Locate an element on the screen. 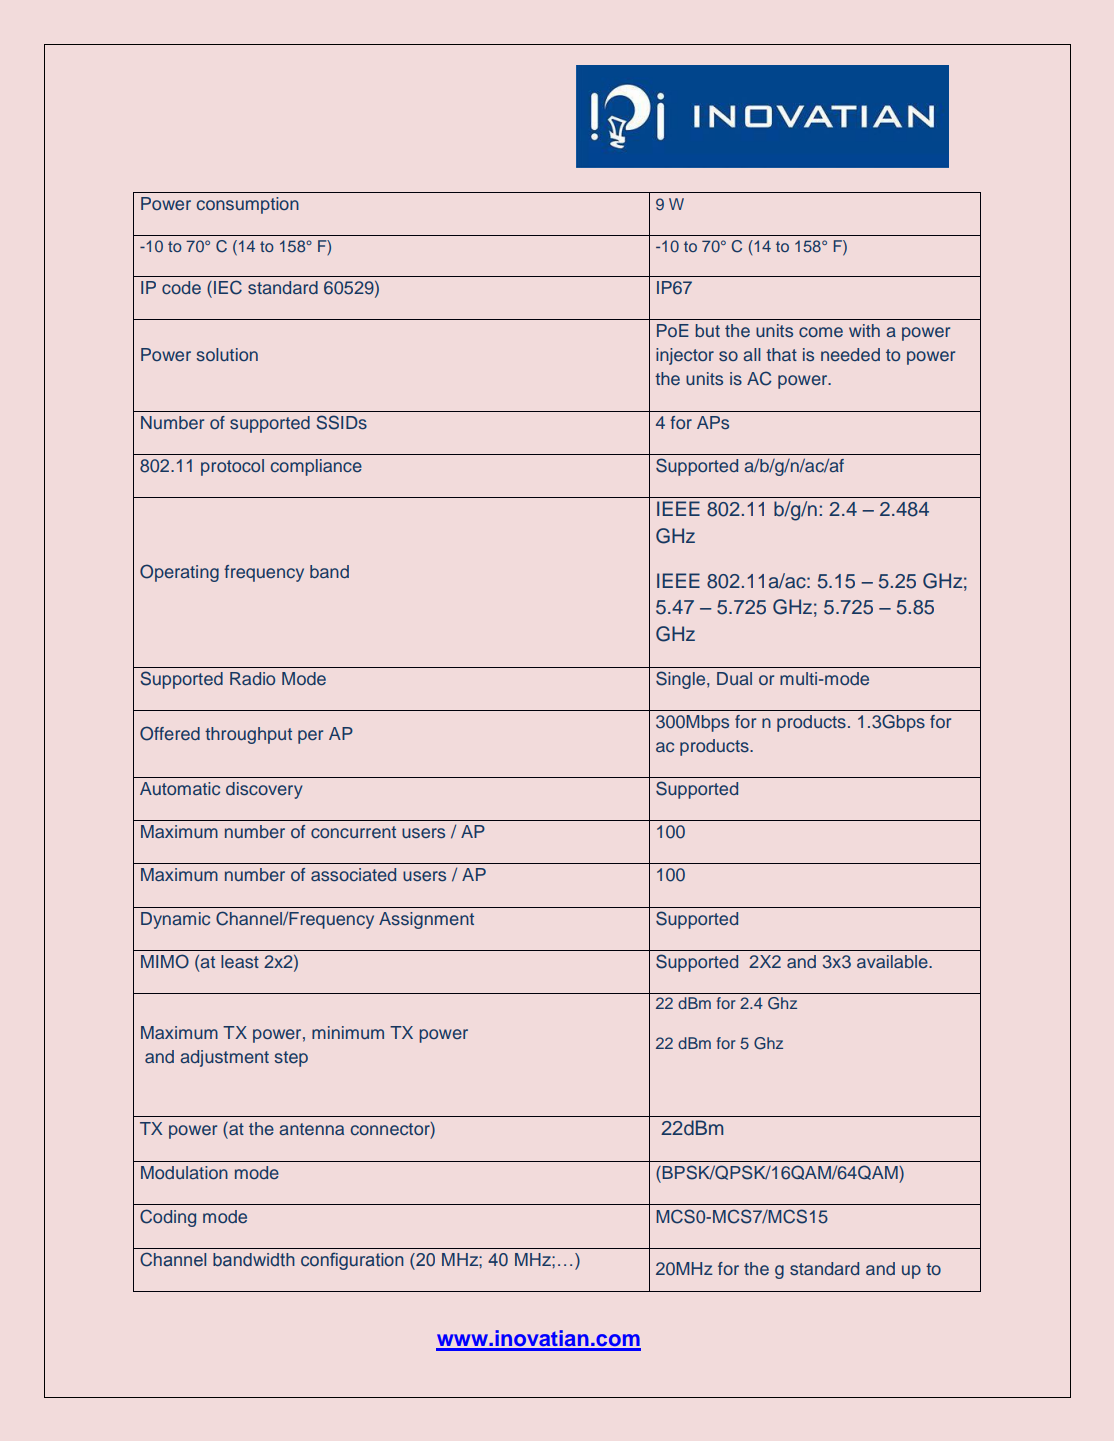  throughput is located at coordinates (248, 735).
